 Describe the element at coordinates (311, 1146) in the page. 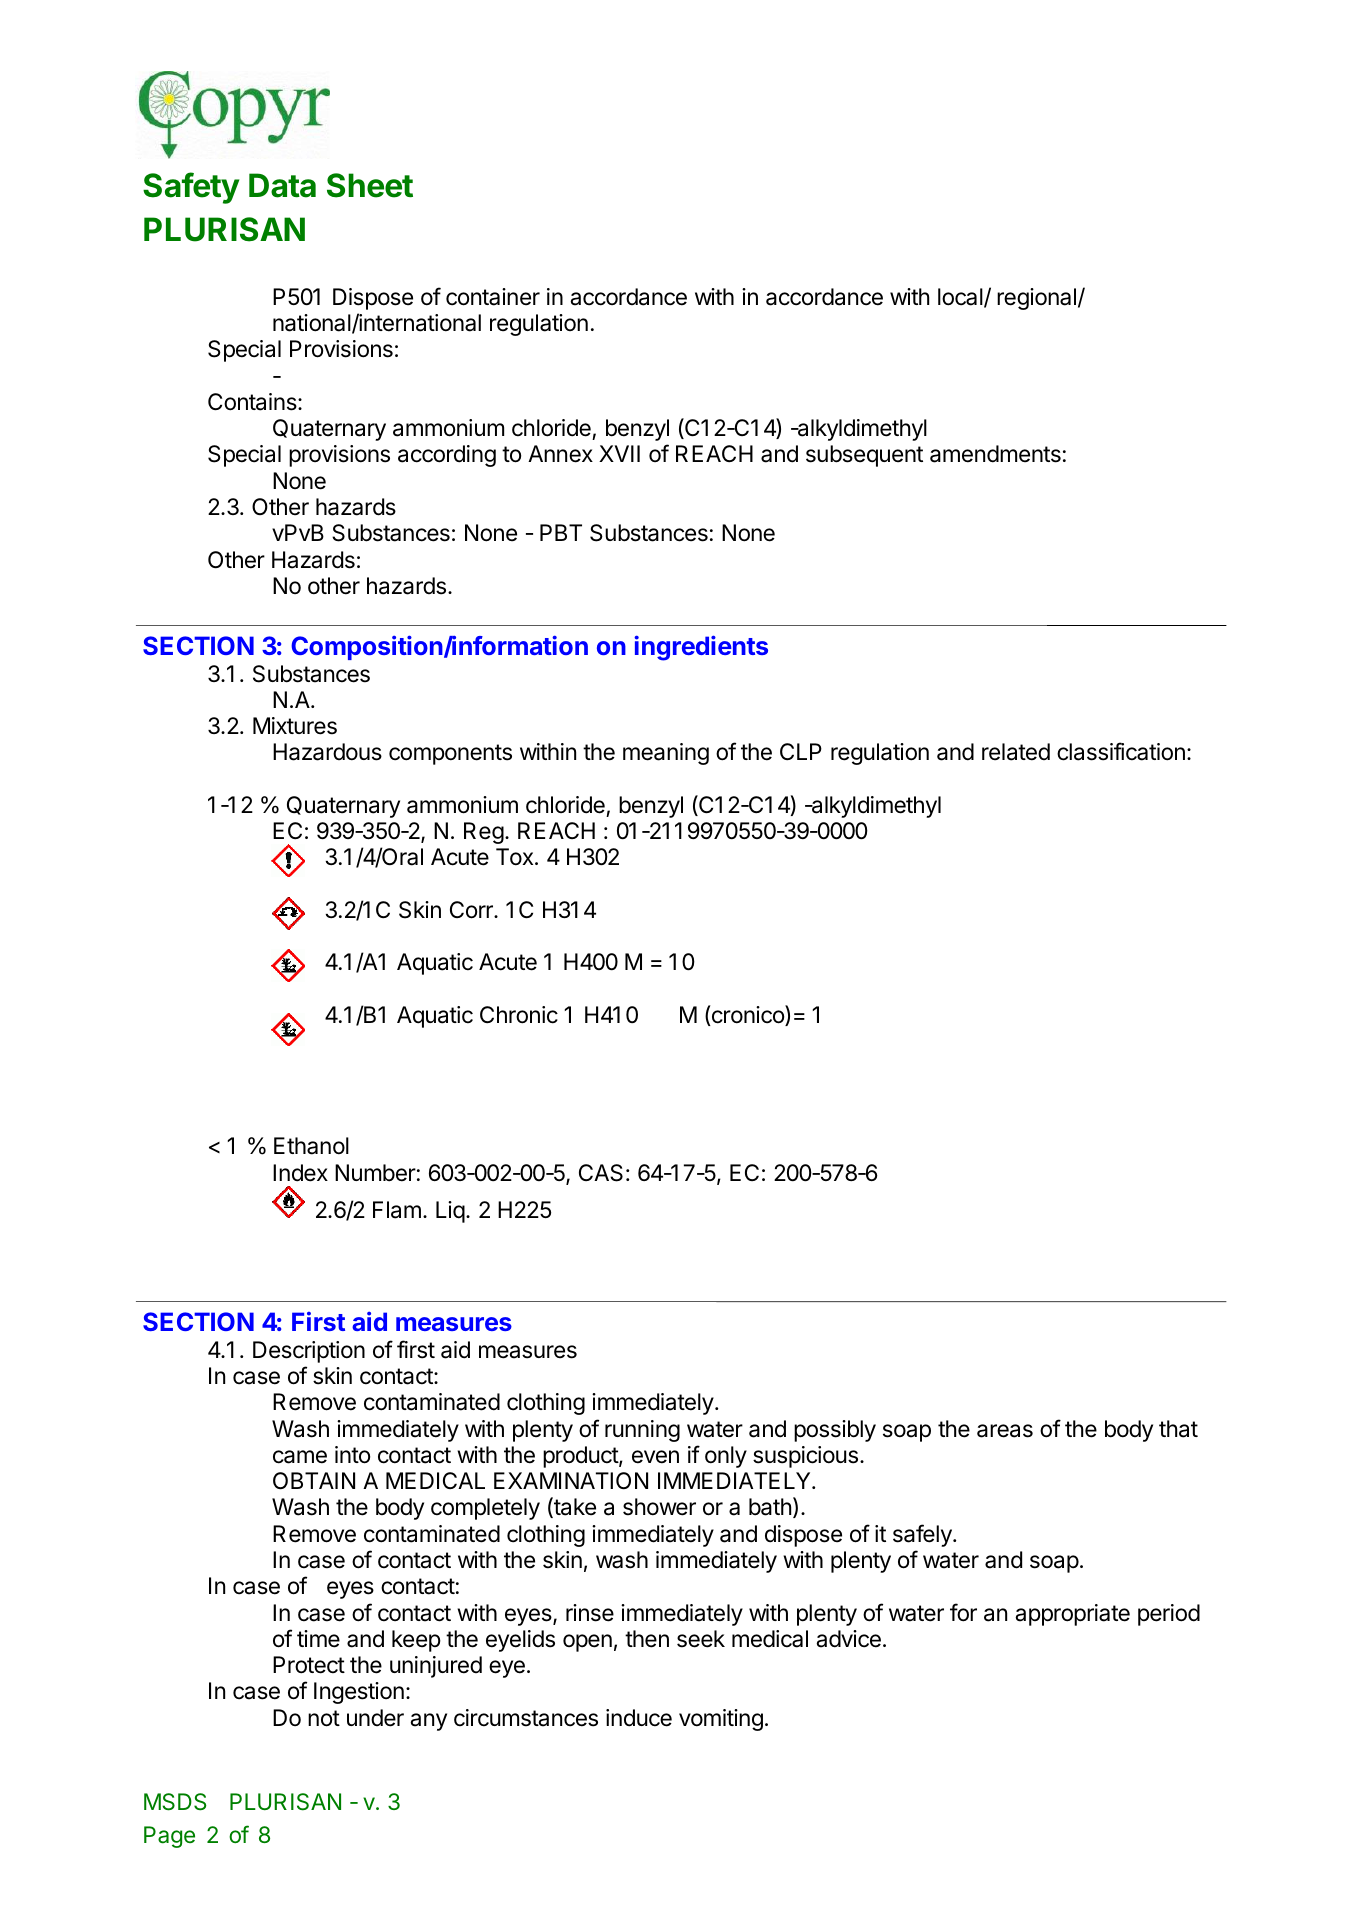

I see `Ethanol` at that location.
